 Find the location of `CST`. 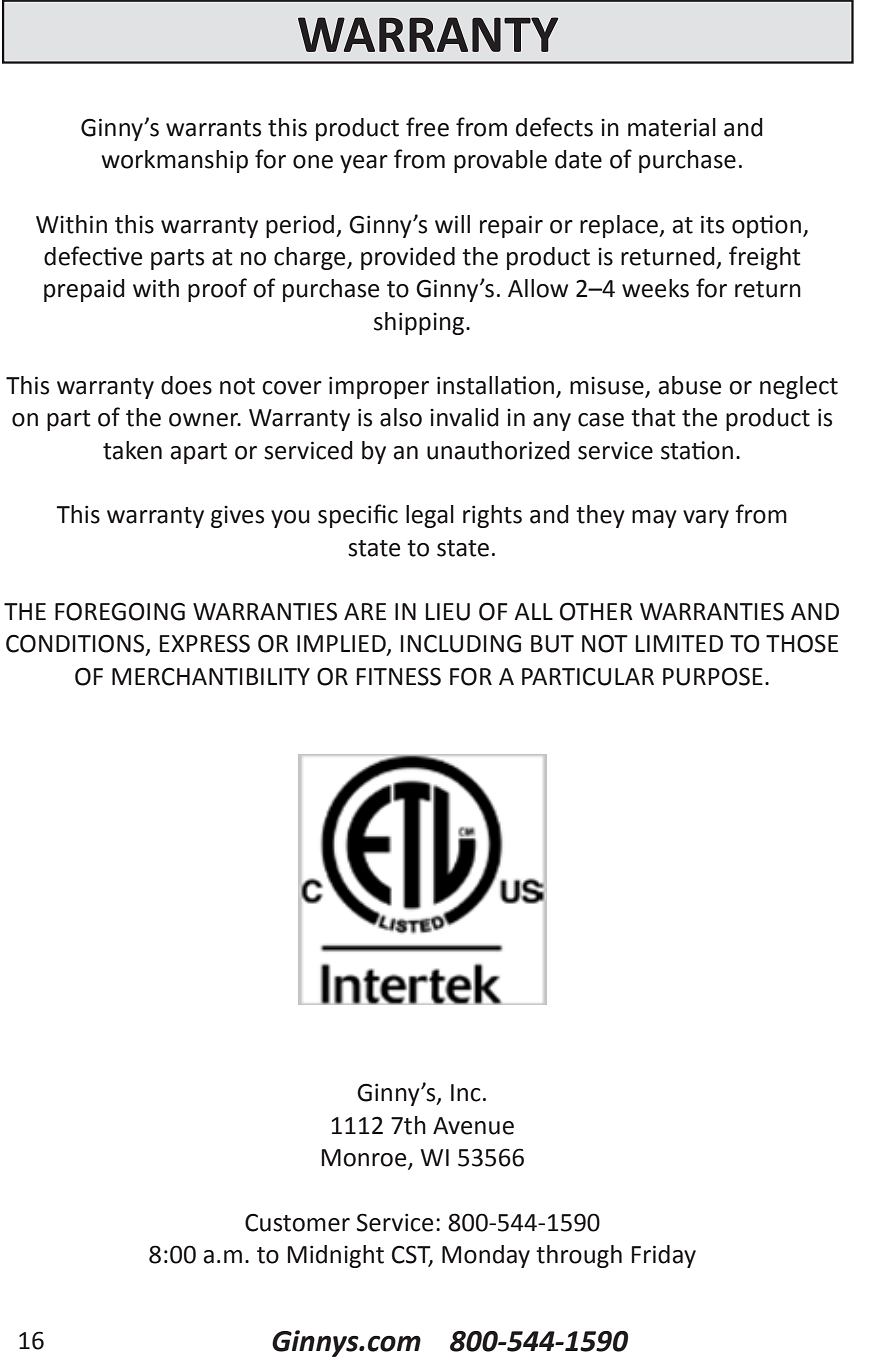

CST is located at coordinates (412, 1255).
